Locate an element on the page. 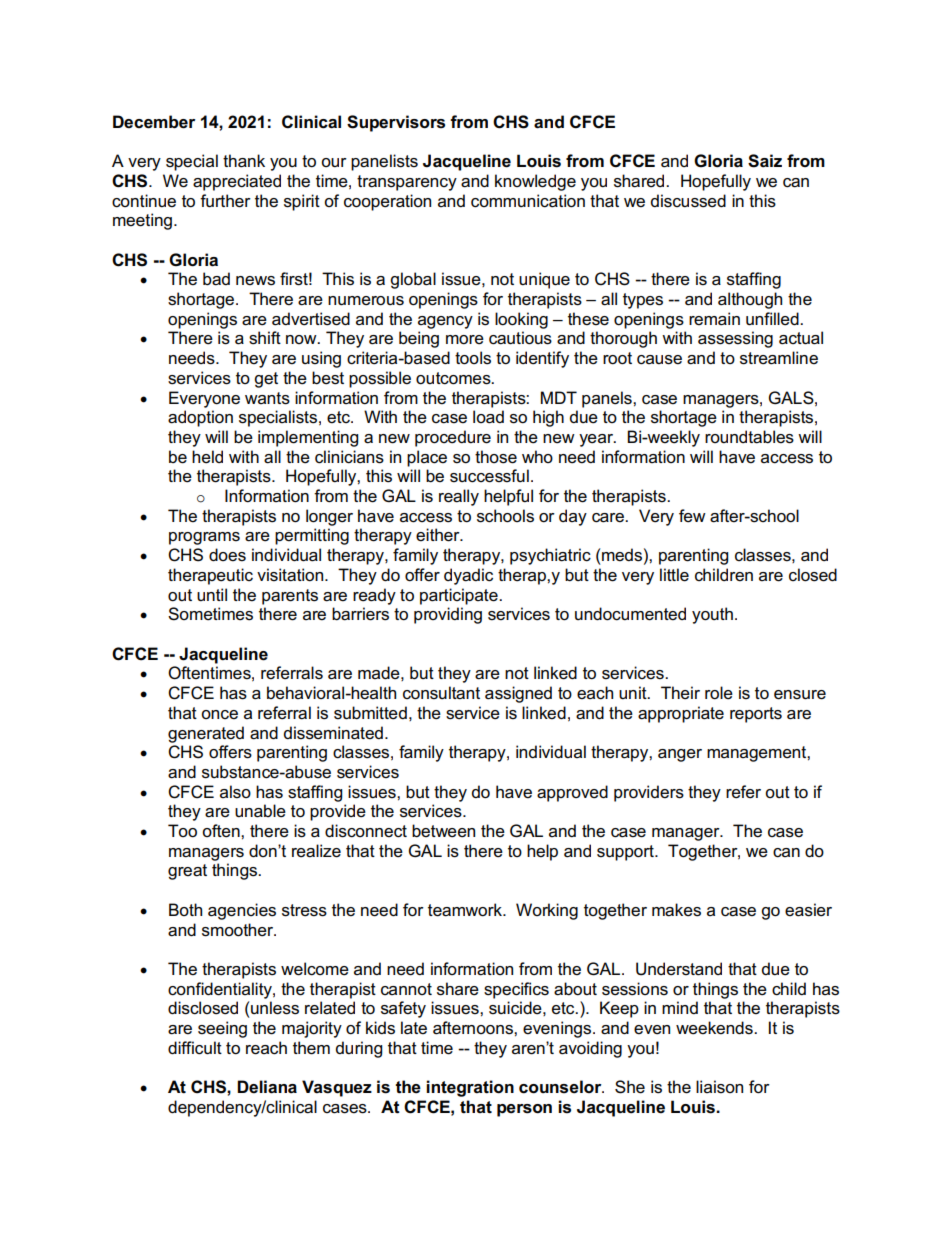 The height and width of the page is (1233, 952). between is located at coordinates (443, 831).
